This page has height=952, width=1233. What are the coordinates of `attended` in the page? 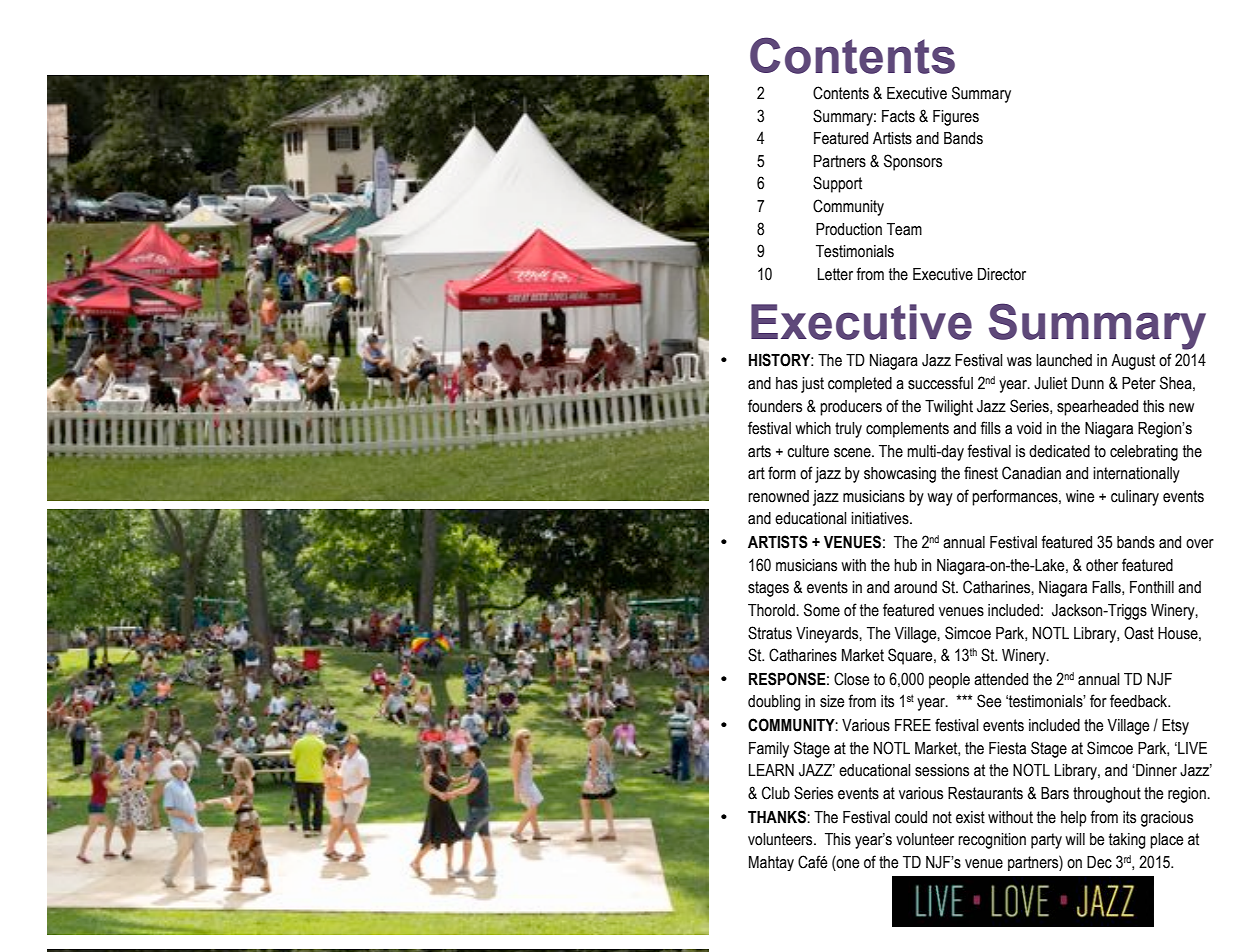 It's located at (1001, 679).
